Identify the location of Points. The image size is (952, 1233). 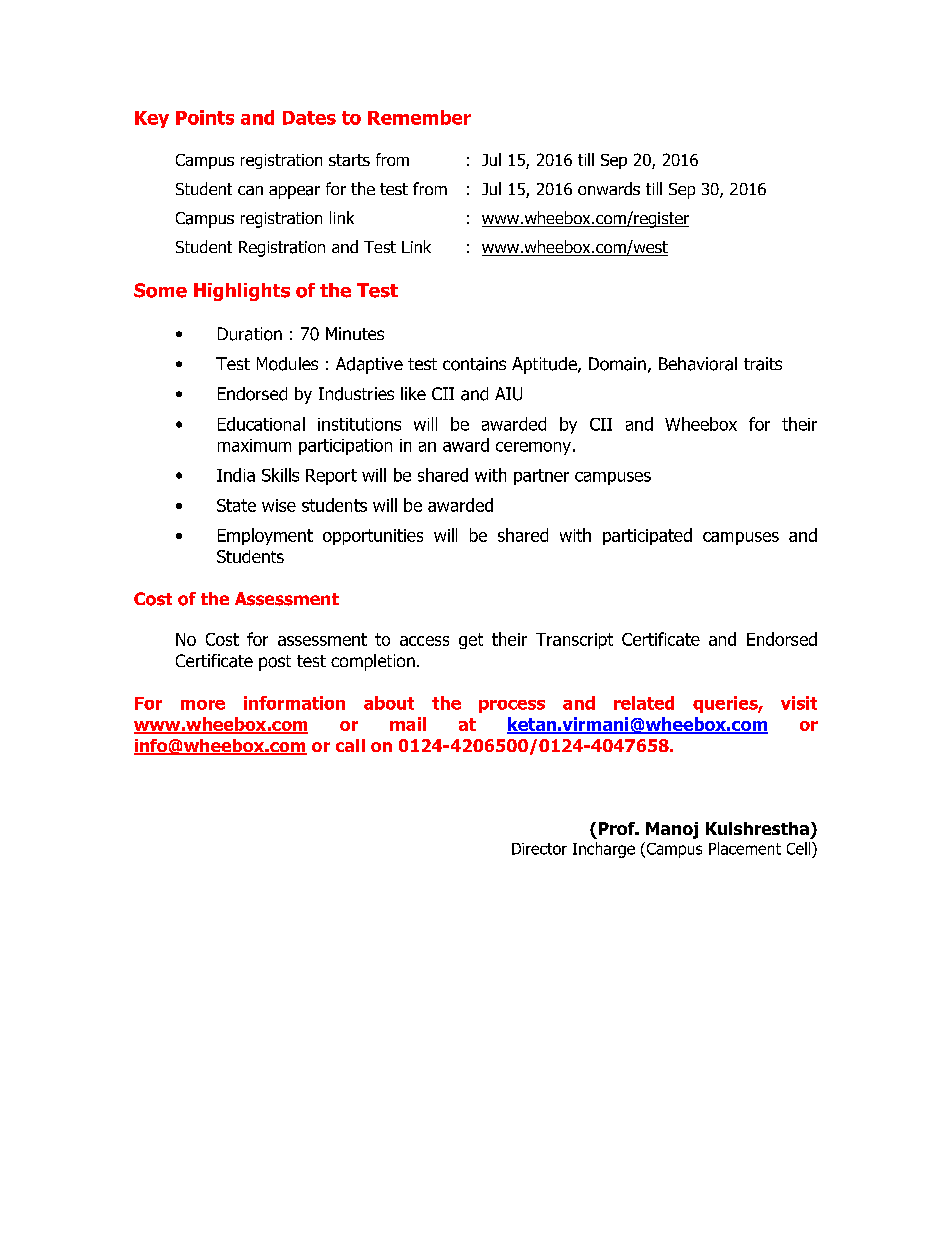
(205, 117).
